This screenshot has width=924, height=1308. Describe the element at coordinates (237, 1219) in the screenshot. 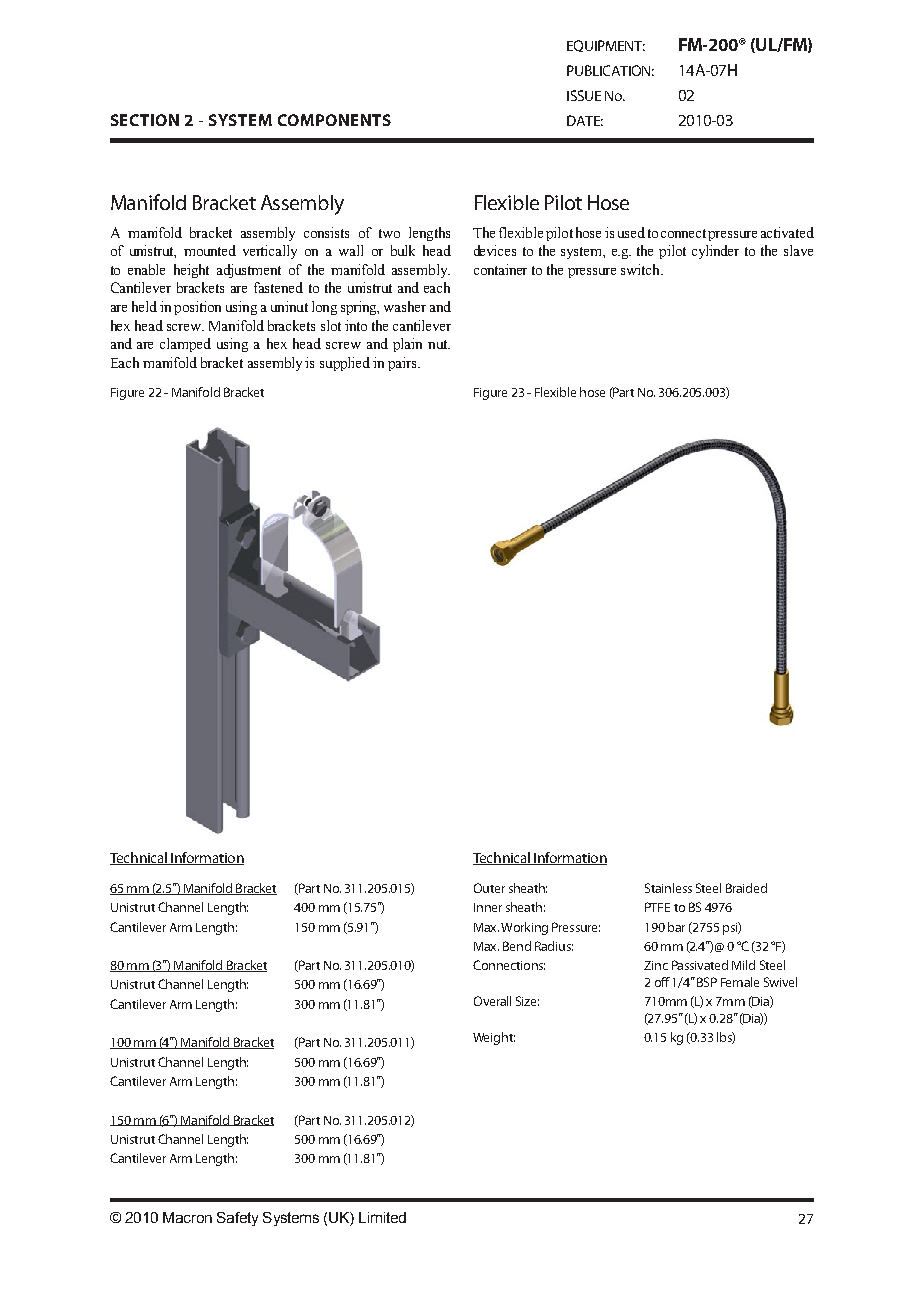

I see `Safety` at that location.
